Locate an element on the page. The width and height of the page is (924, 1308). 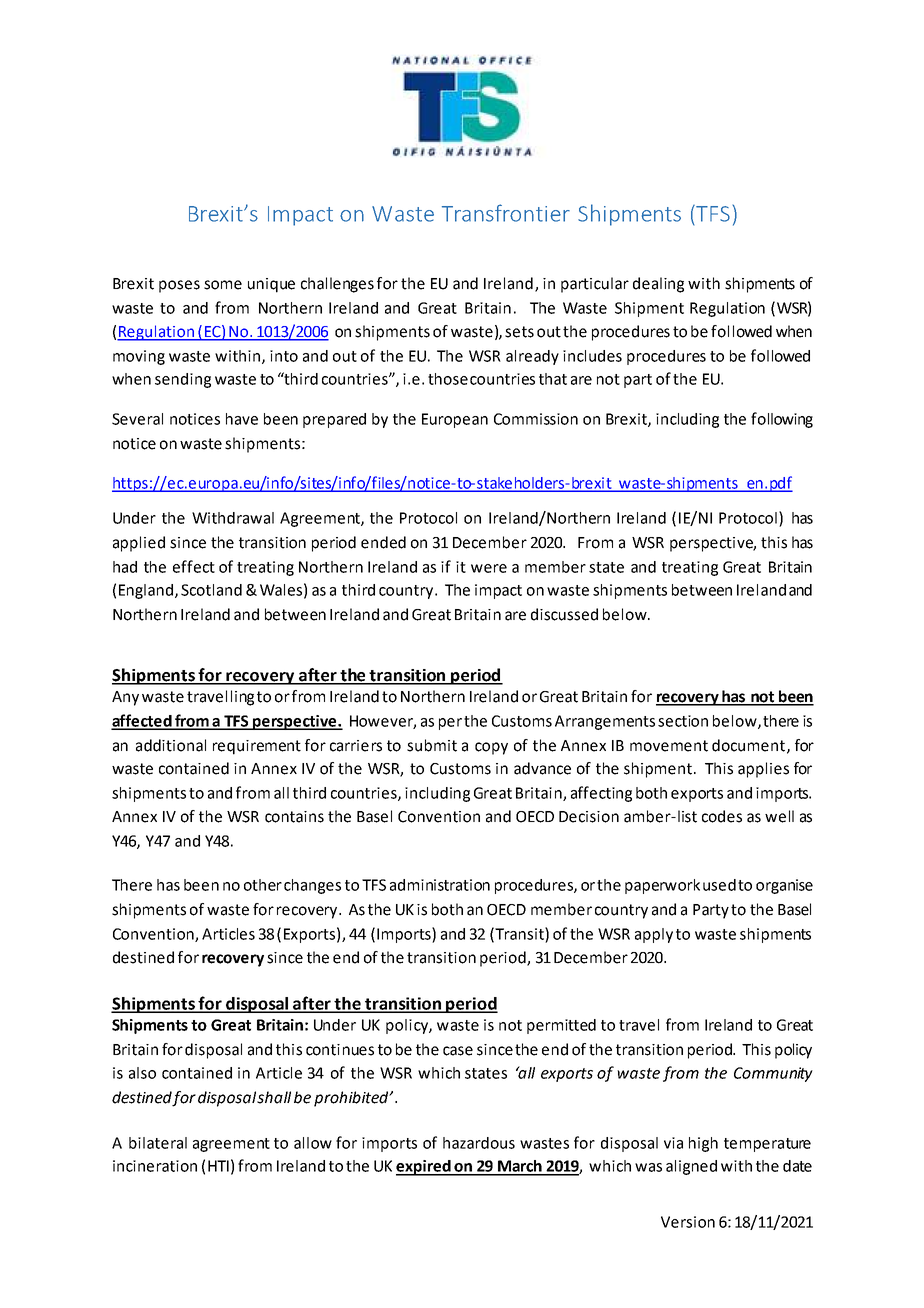
were is located at coordinates (489, 568).
